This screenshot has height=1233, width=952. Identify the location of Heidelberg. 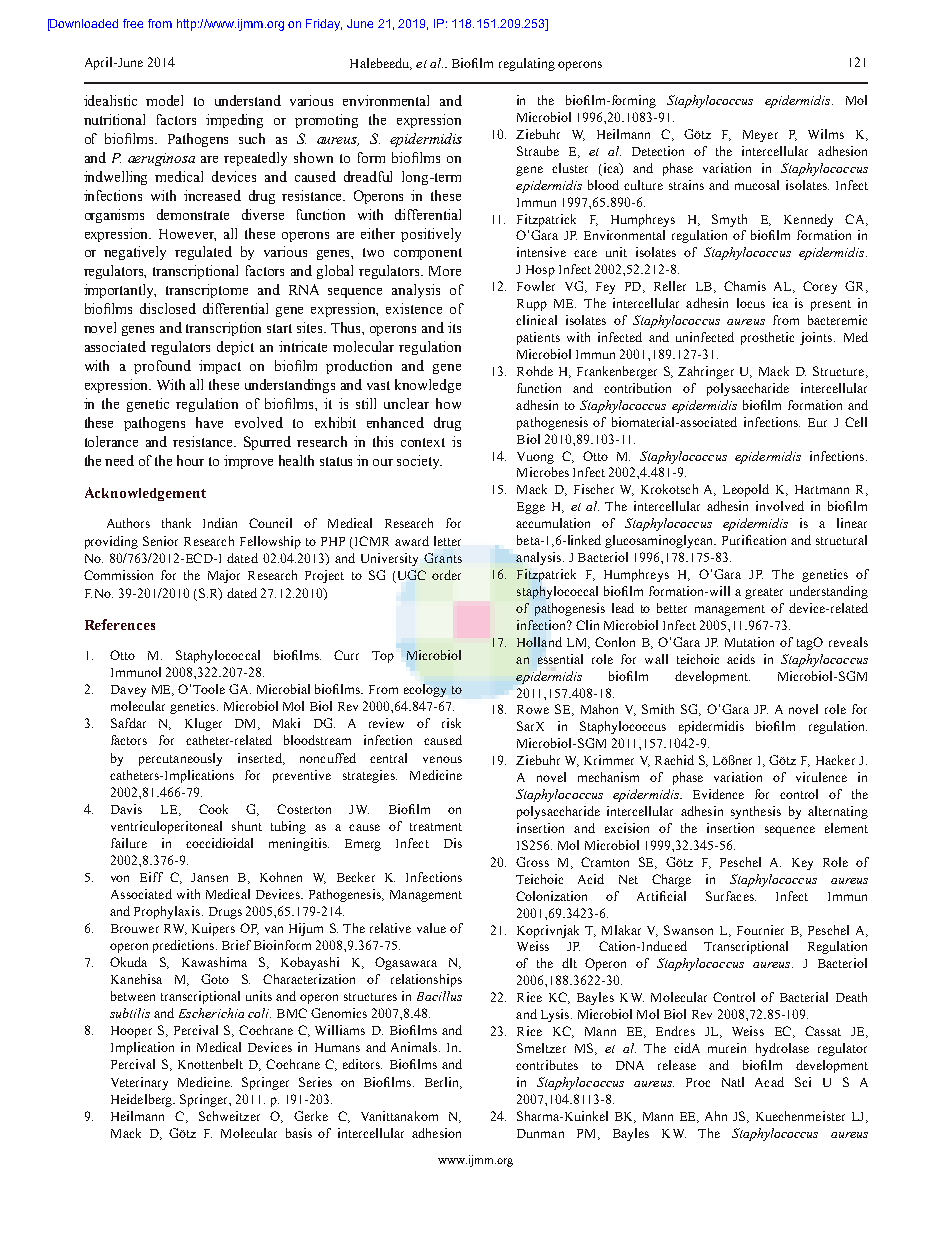
(142, 1100).
